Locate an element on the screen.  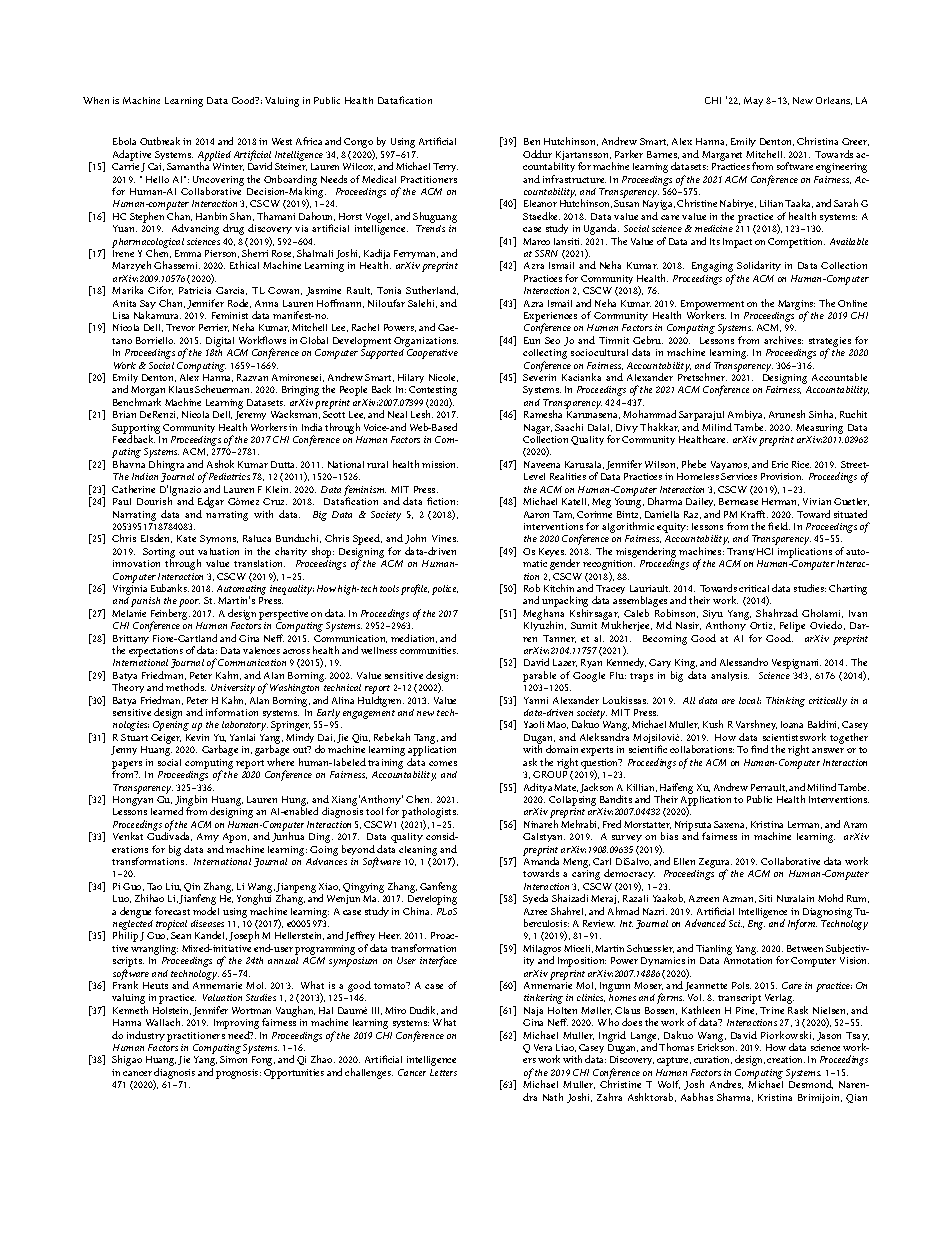
local is located at coordinates (750, 700).
